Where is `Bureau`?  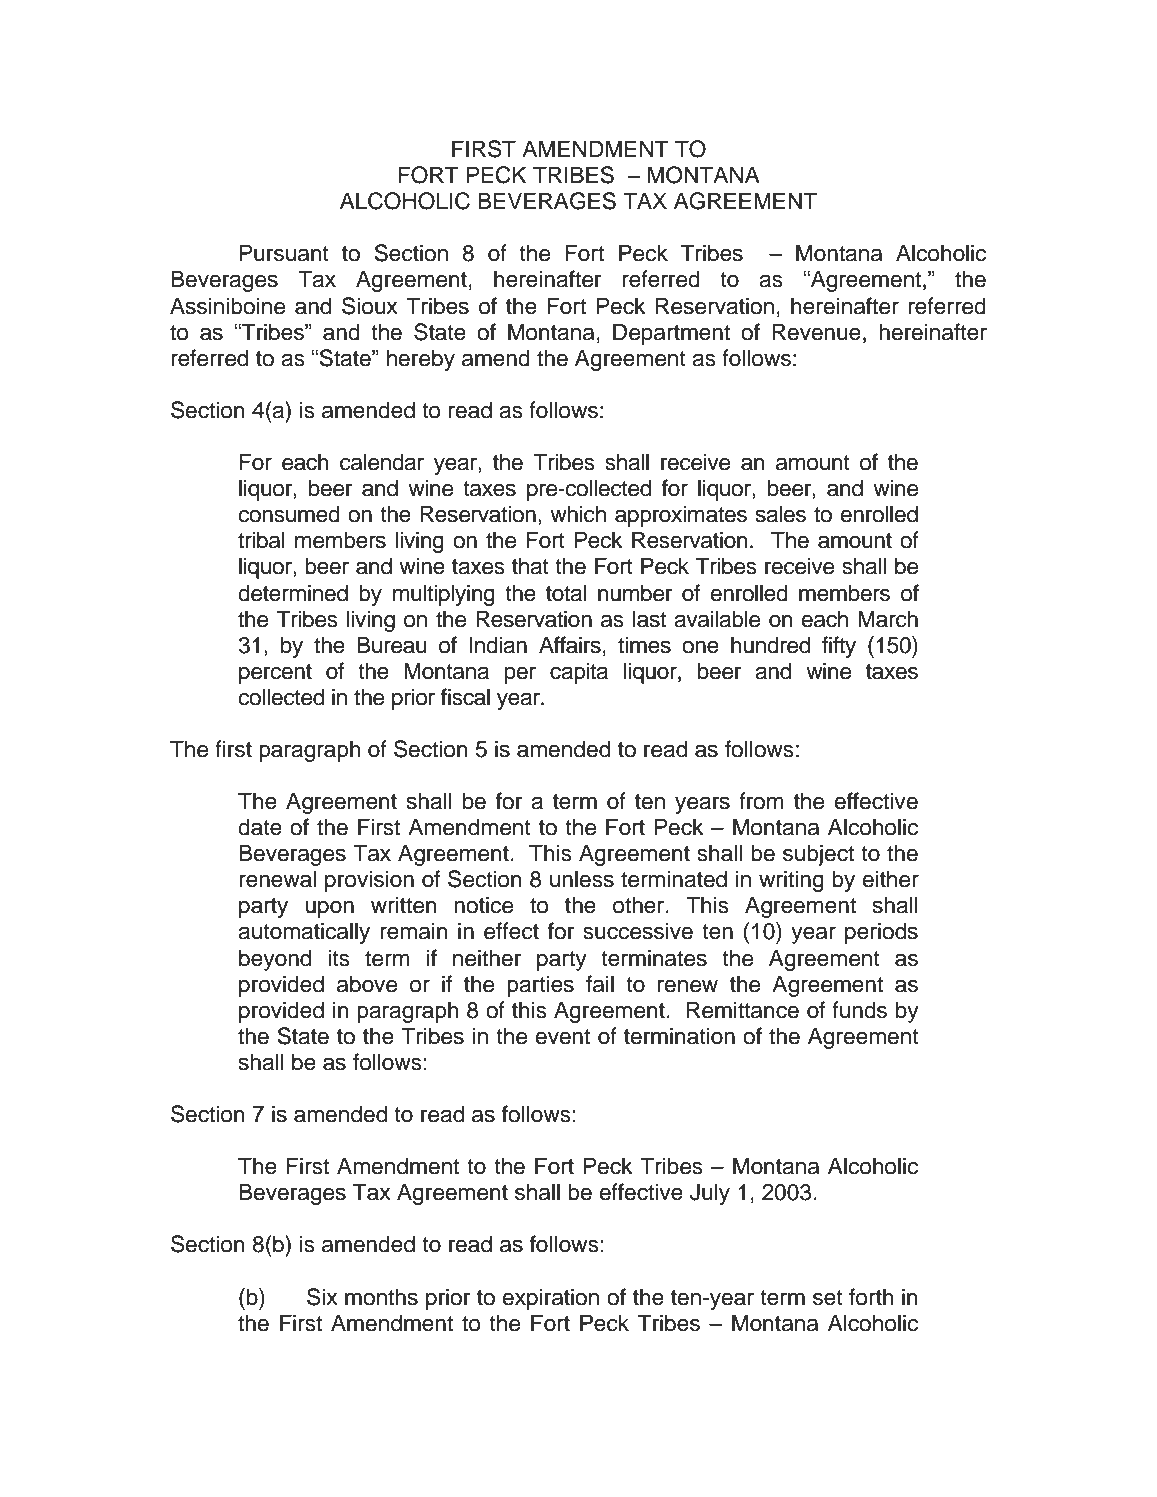 Bureau is located at coordinates (392, 645).
